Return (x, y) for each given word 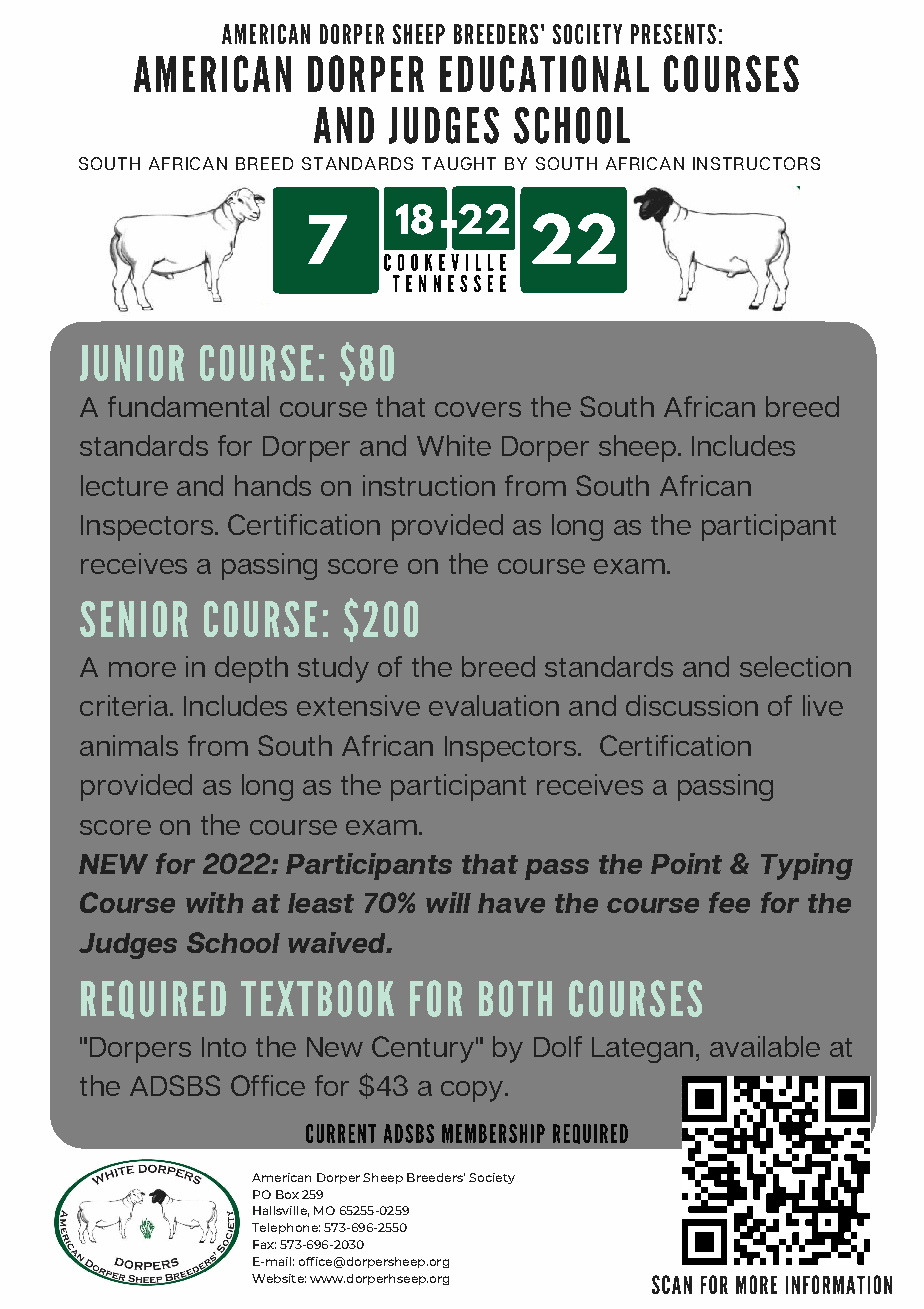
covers (478, 409)
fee (729, 902)
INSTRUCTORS (756, 163)
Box (287, 1194)
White (454, 445)
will (448, 902)
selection (795, 666)
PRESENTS (673, 34)
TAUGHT (459, 163)
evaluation (494, 705)
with (214, 902)
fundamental (188, 406)
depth (251, 669)
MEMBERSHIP (493, 1133)
